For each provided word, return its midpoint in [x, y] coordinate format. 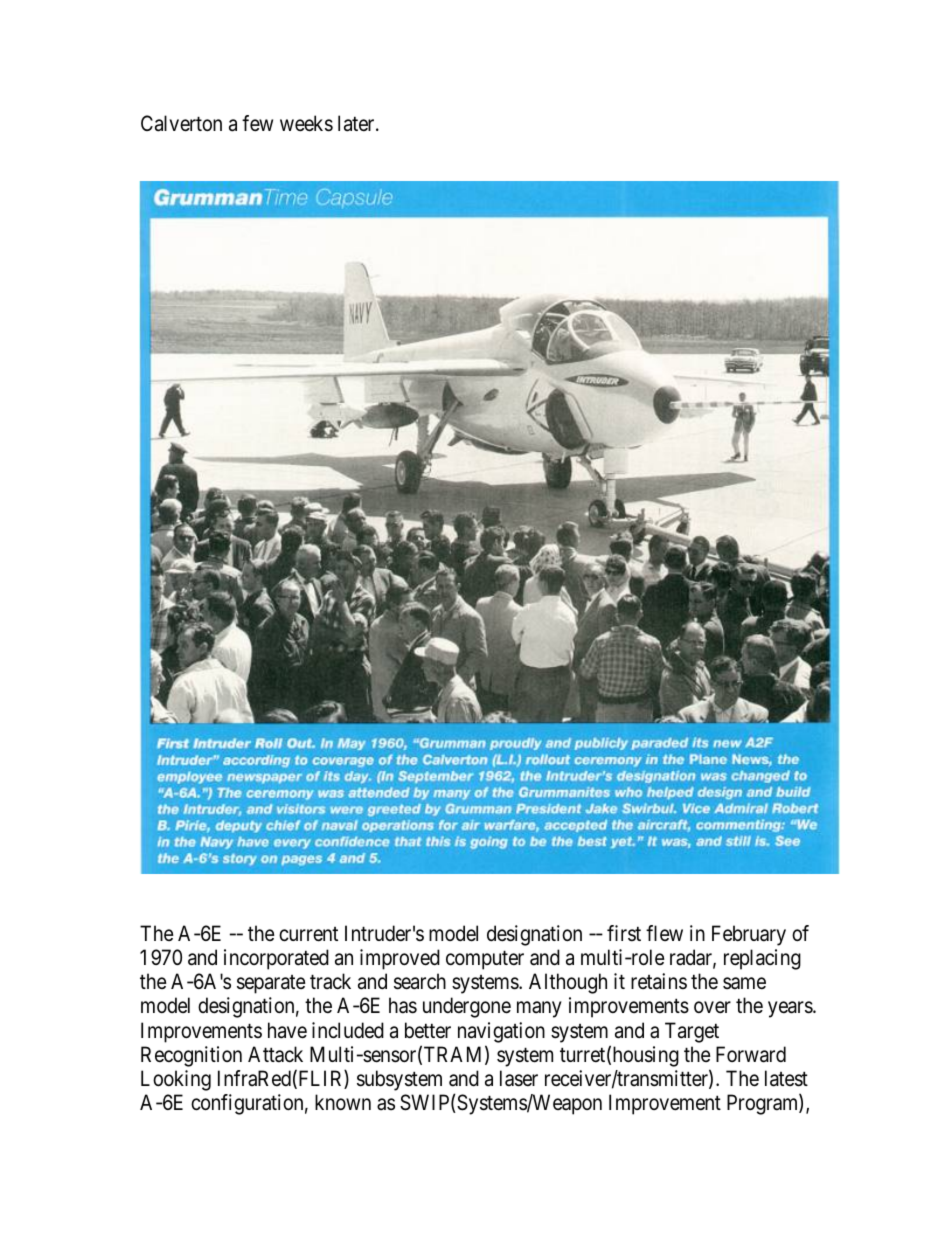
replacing [762, 959]
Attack [275, 1054]
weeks [306, 123]
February [749, 935]
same [744, 984]
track [330, 981]
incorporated [276, 959]
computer [485, 960]
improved [400, 959]
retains [659, 981]
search [420, 981]
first [624, 933]
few [257, 123]
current [308, 934]
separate [271, 984]
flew [664, 933]
